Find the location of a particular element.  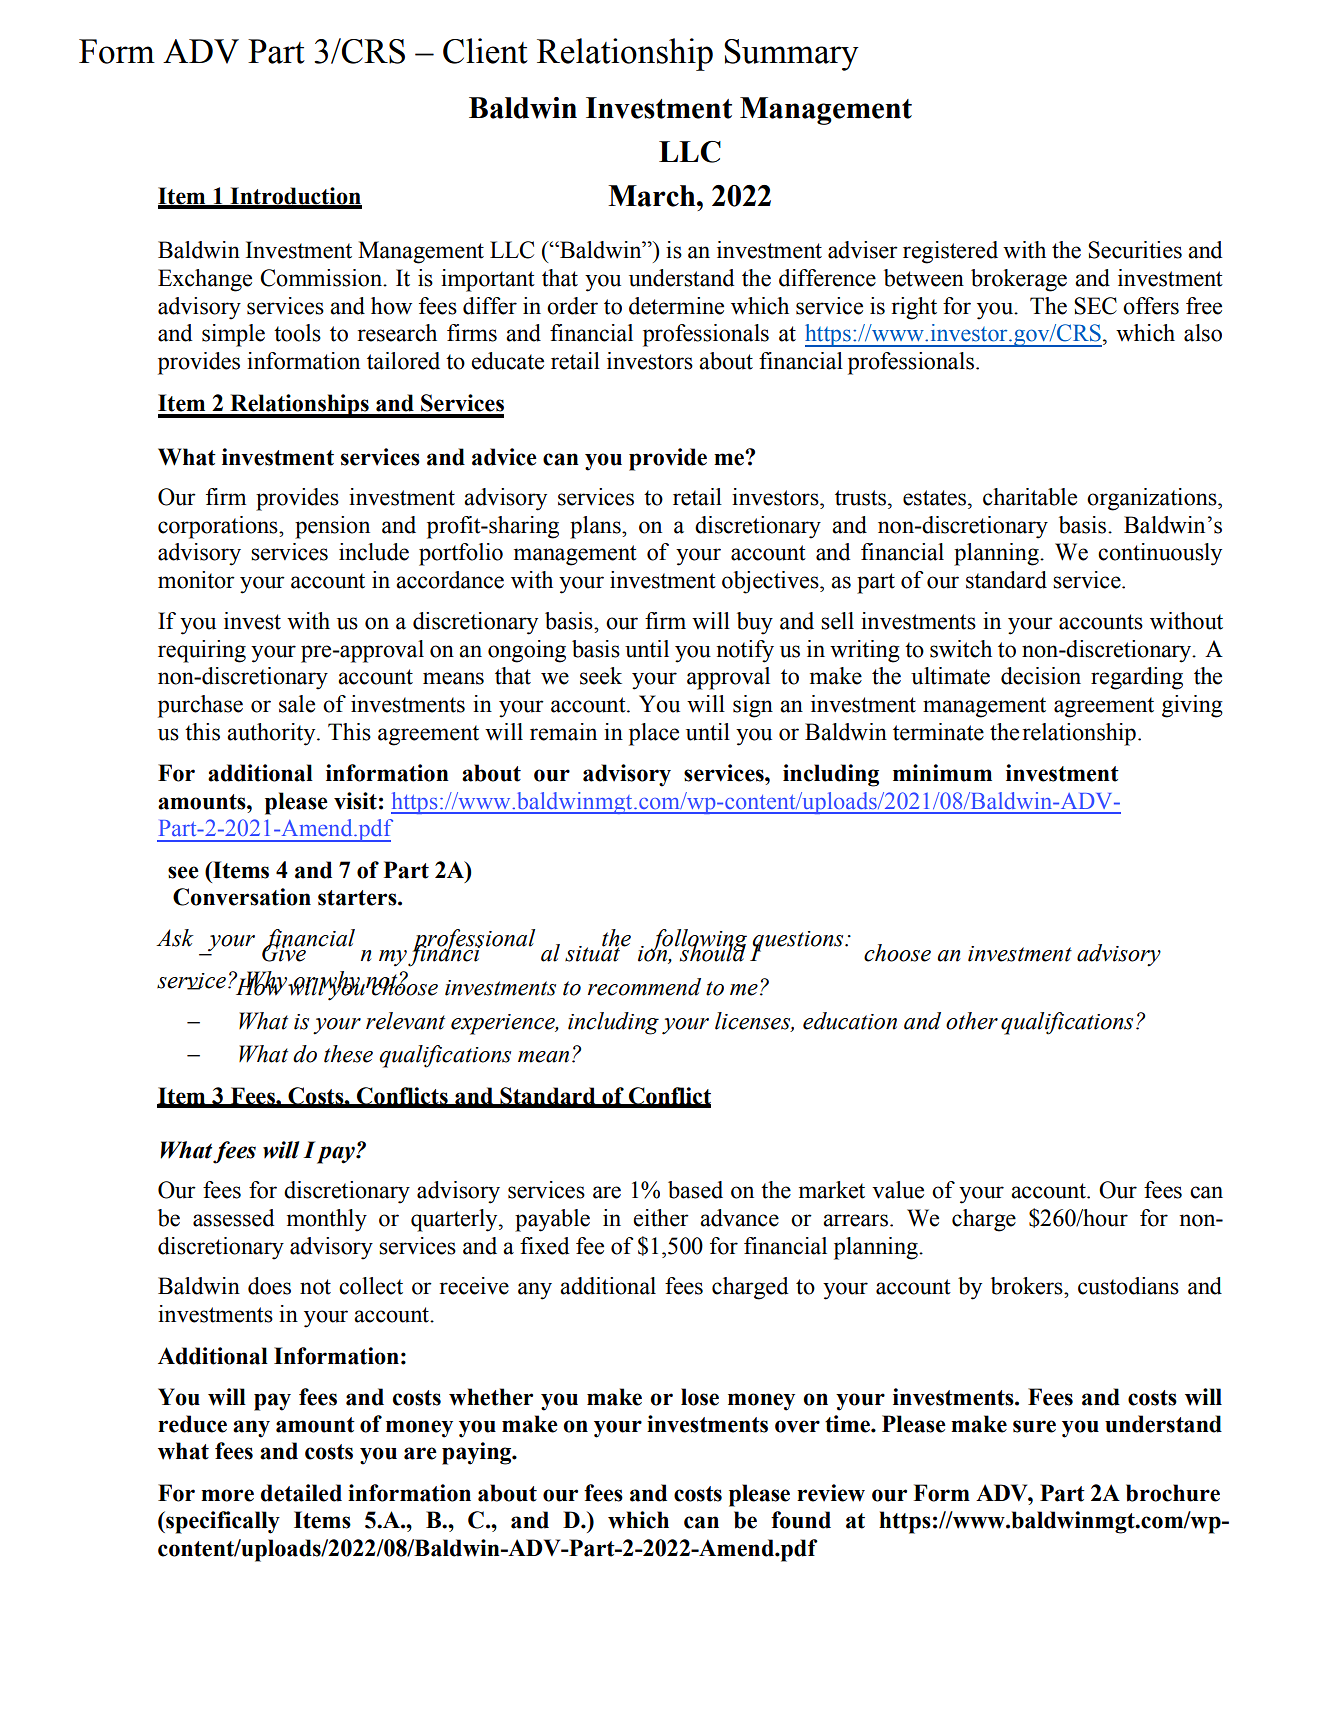

these is located at coordinates (348, 1054).
